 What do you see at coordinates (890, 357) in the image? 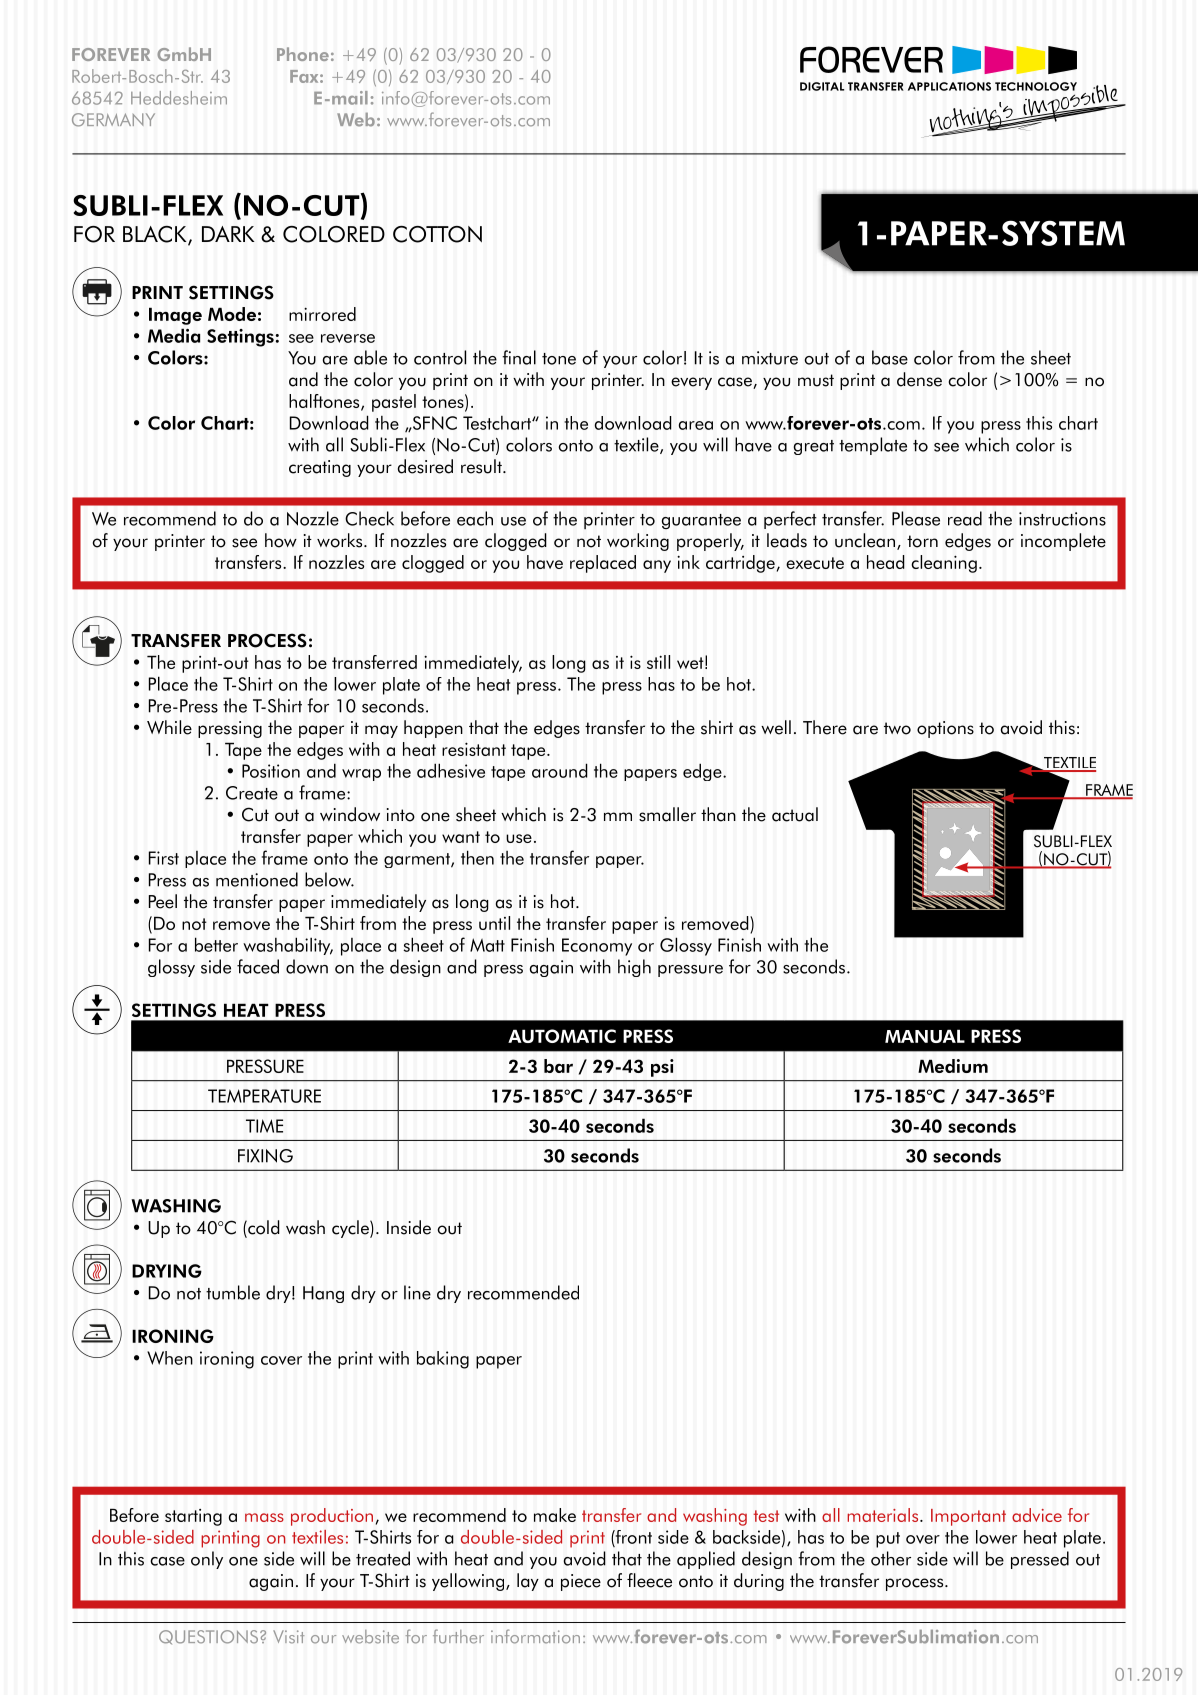
I see `base` at bounding box center [890, 357].
